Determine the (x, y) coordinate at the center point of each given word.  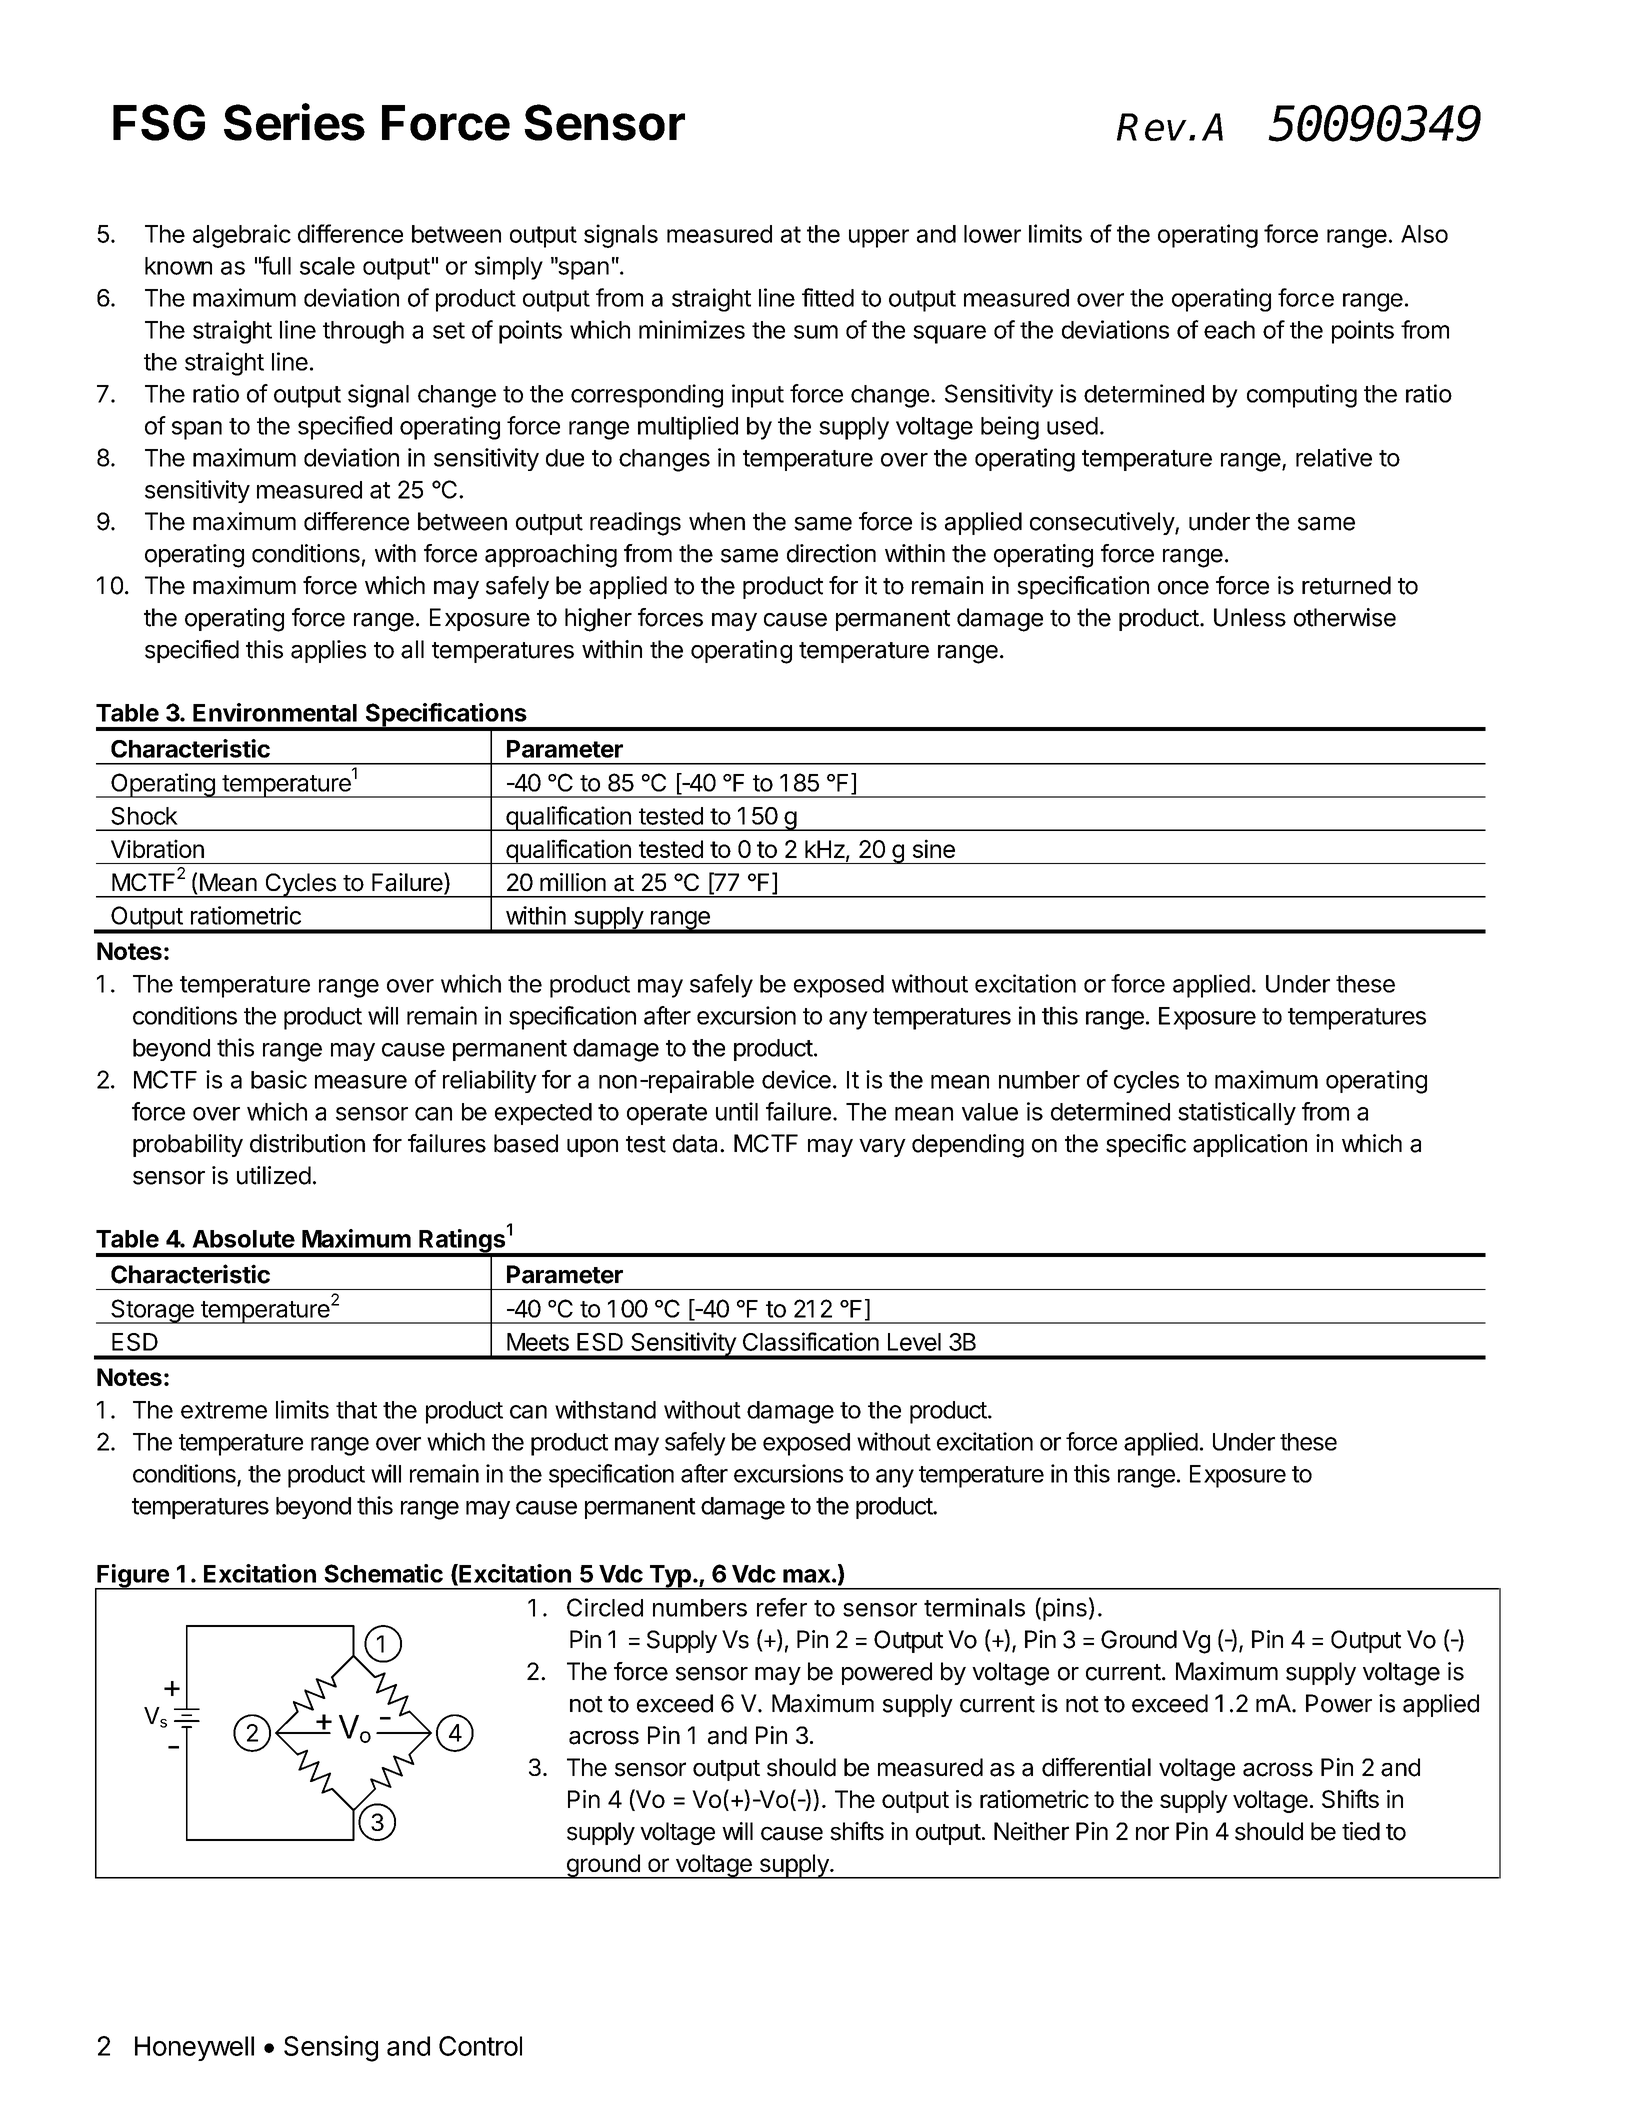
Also (1424, 234)
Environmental (275, 712)
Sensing (331, 2048)
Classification (811, 1341)
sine (934, 848)
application (1250, 1145)
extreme (224, 1410)
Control (480, 2046)
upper (879, 238)
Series (294, 122)
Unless (1250, 617)
